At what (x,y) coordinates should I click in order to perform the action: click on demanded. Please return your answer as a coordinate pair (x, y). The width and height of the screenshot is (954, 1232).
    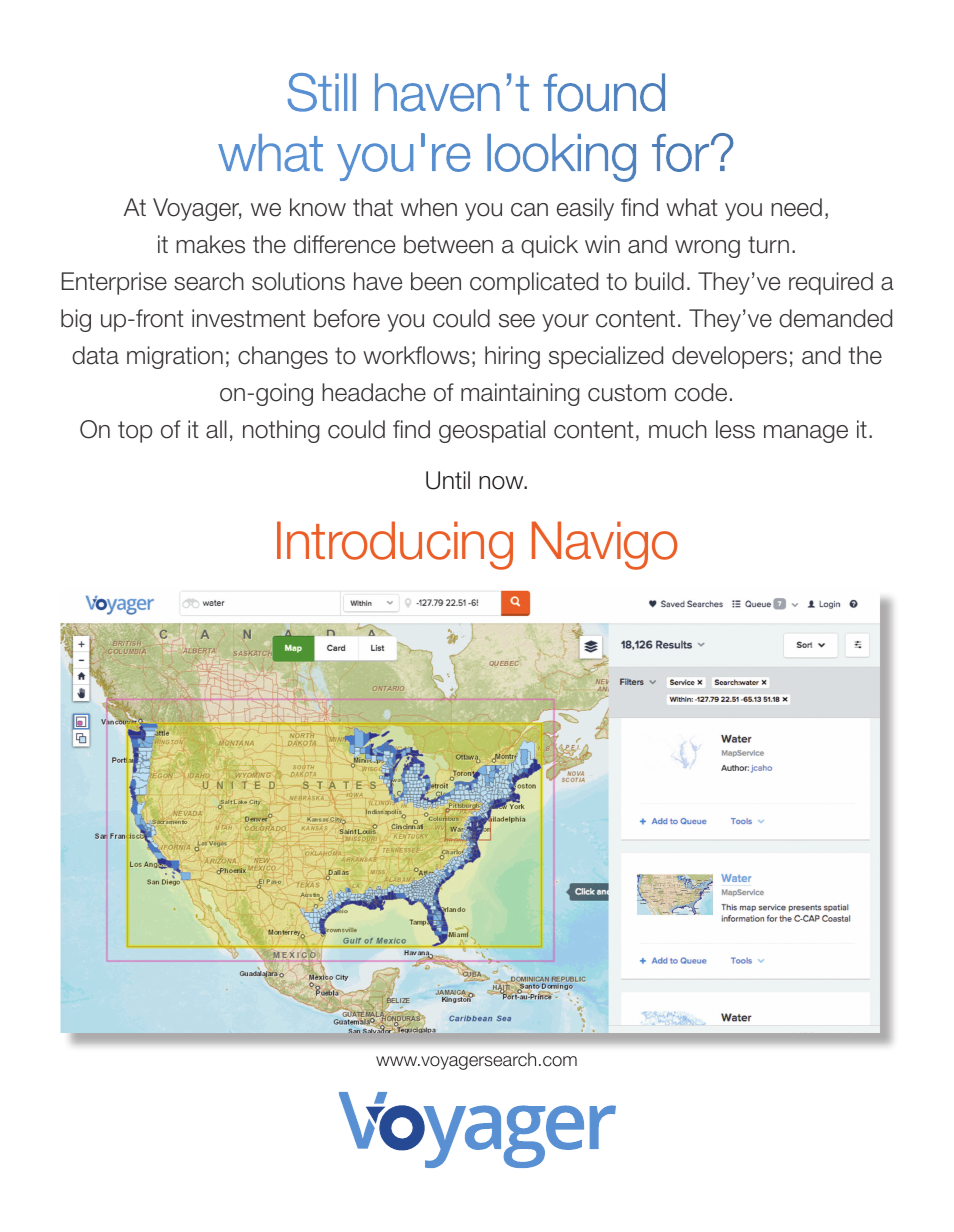
    Looking at the image, I should click on (835, 318).
